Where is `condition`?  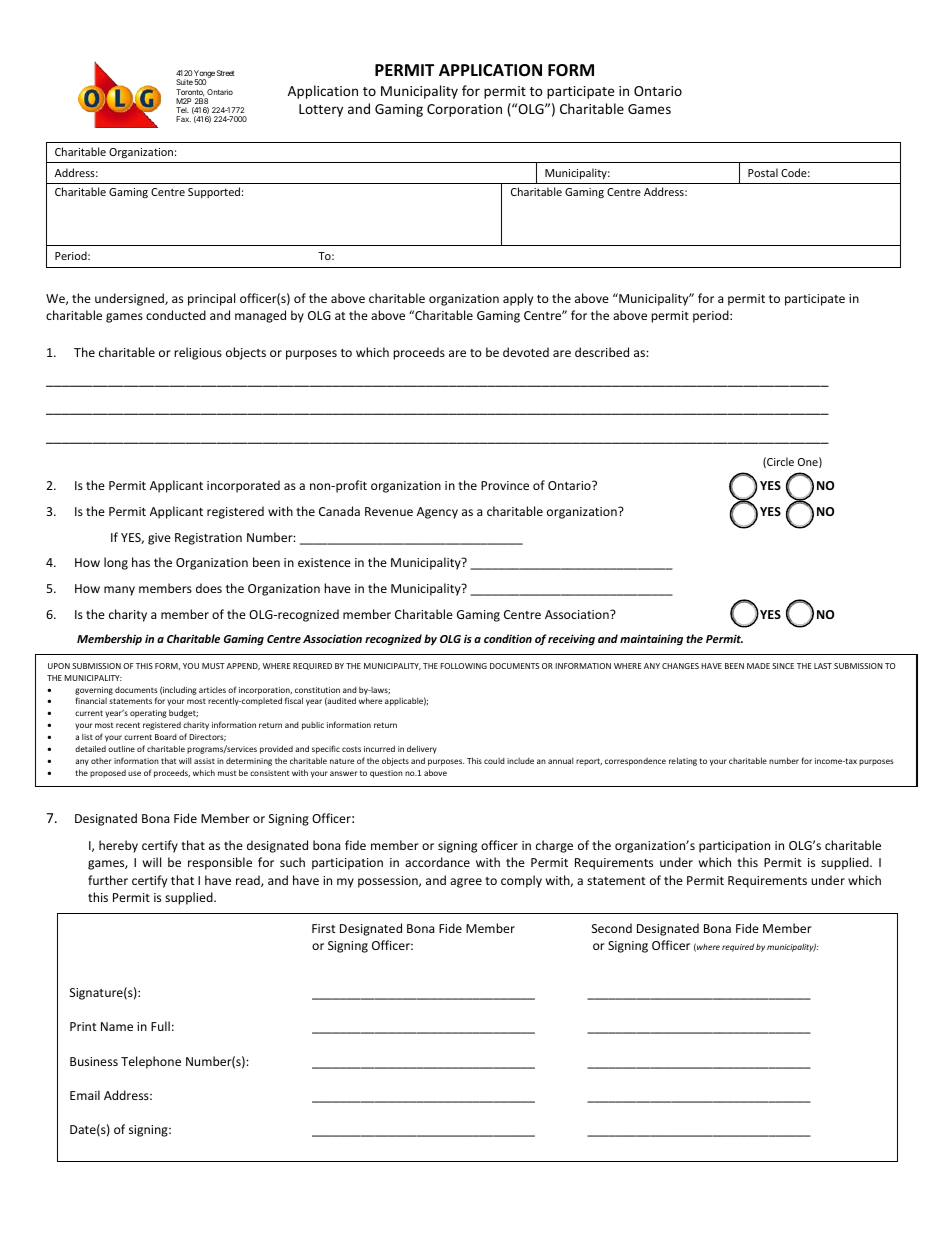
condition is located at coordinates (508, 638).
